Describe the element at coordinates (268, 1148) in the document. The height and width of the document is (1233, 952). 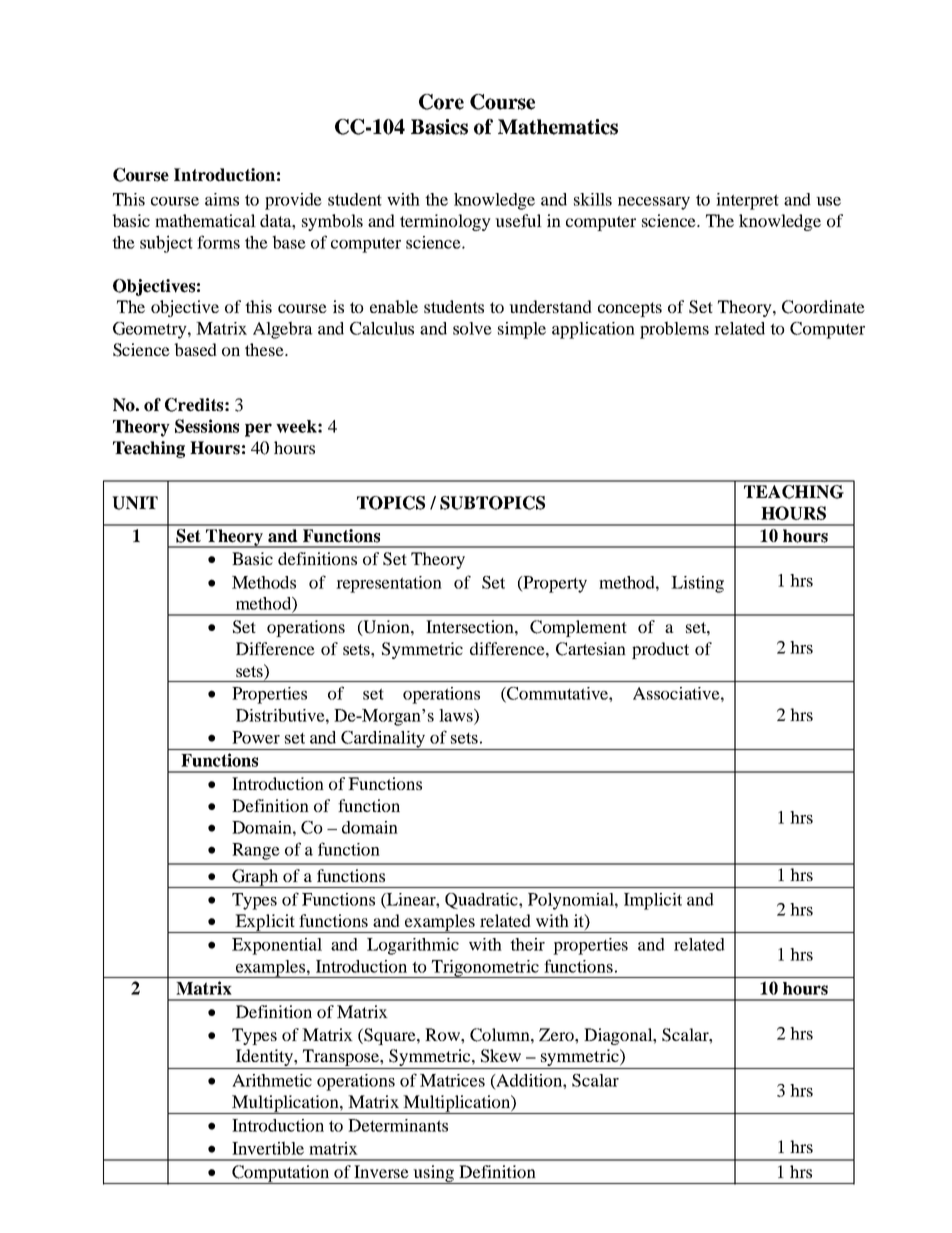
I see `Invertible` at that location.
